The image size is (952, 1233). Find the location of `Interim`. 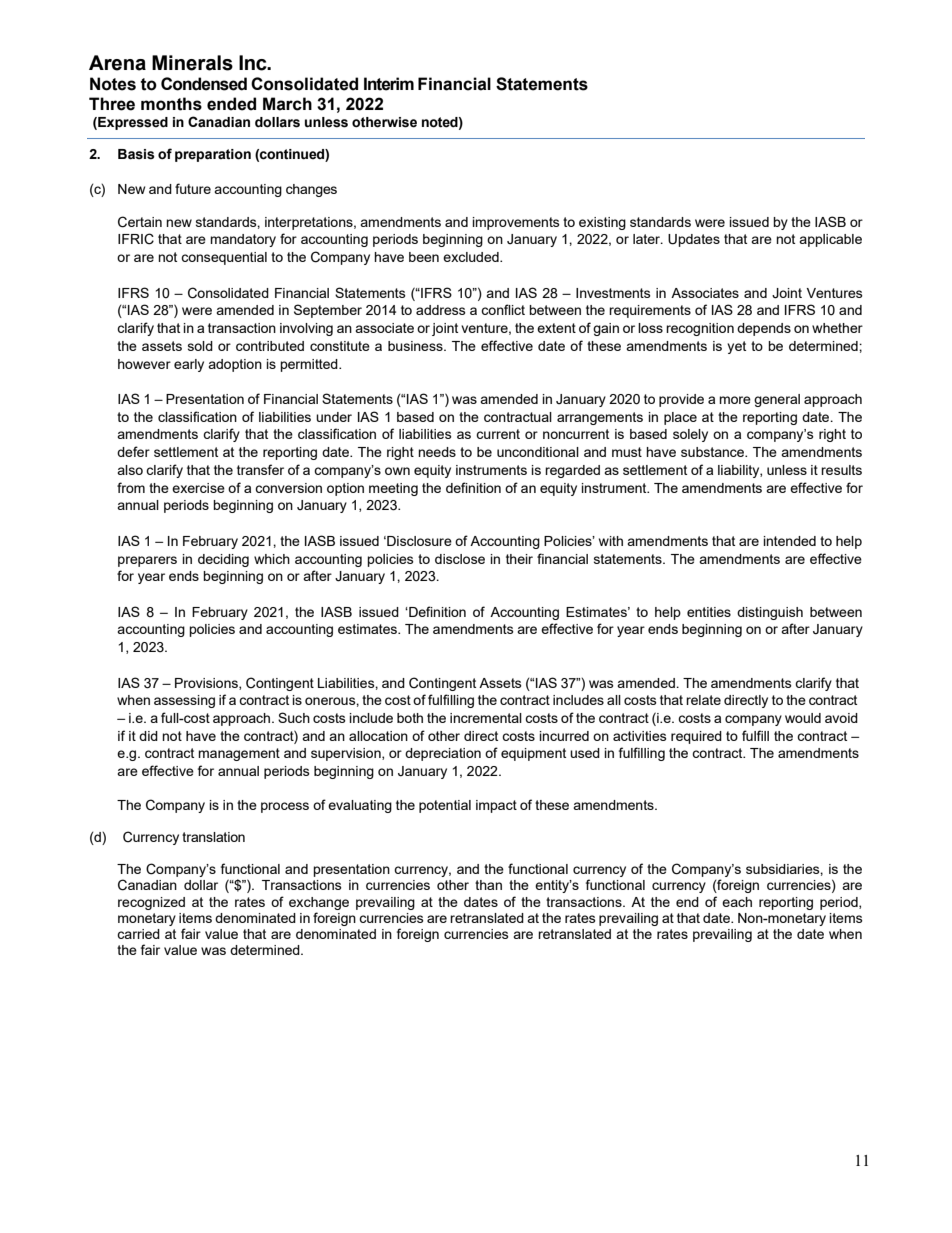

Interim is located at coordinates (389, 84).
